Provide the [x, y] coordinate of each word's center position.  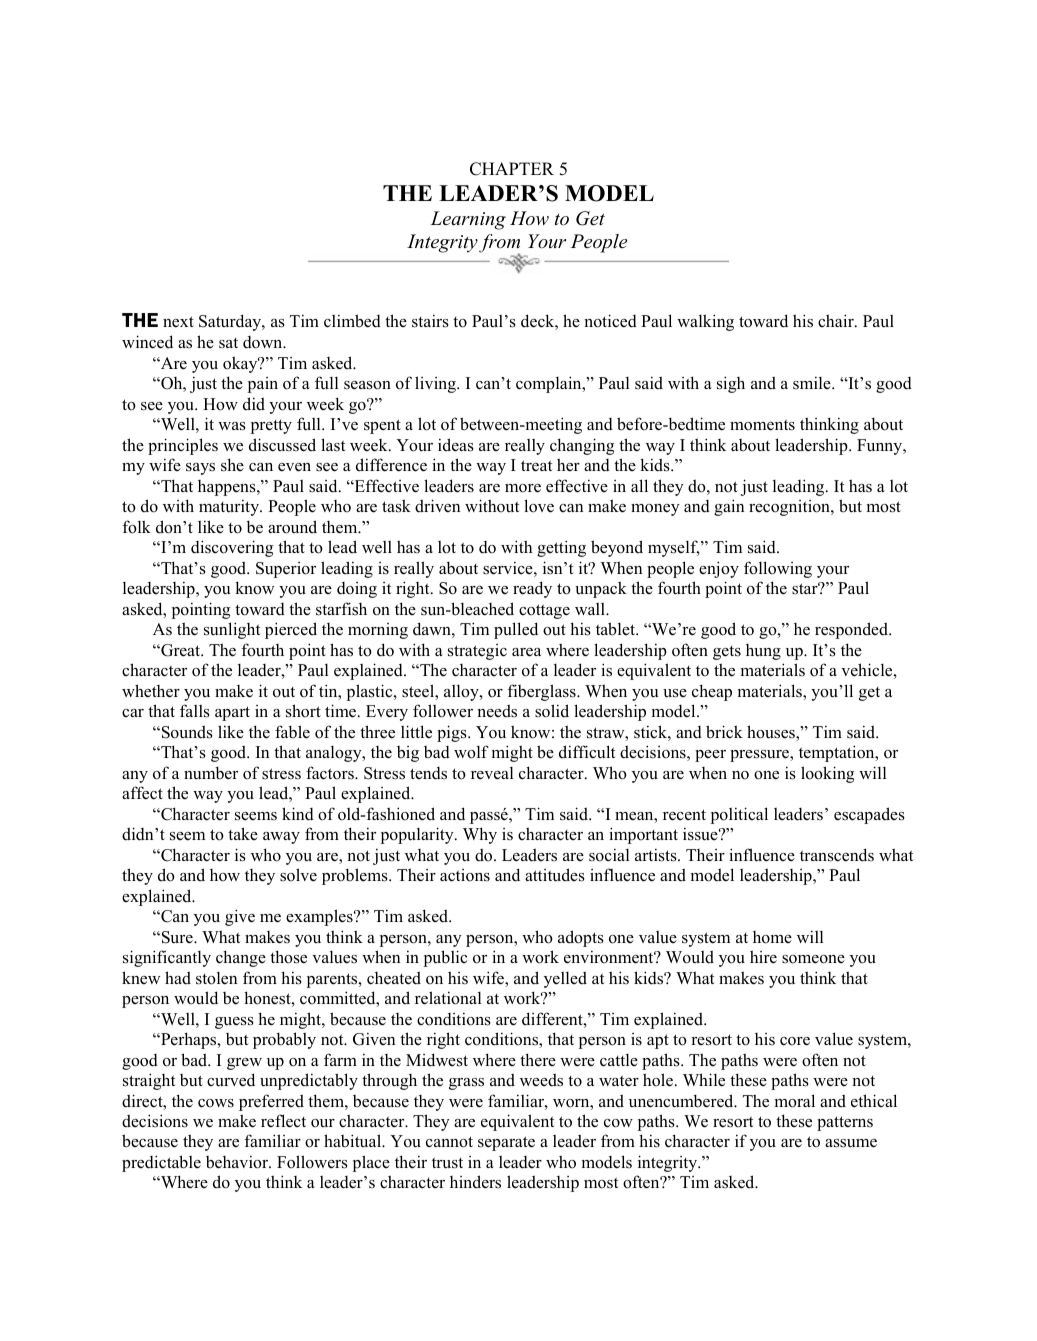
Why [480, 835]
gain [729, 507]
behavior [238, 1162]
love [539, 506]
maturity [230, 507]
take [243, 833]
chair [837, 320]
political [739, 815]
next [178, 322]
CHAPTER [512, 169]
